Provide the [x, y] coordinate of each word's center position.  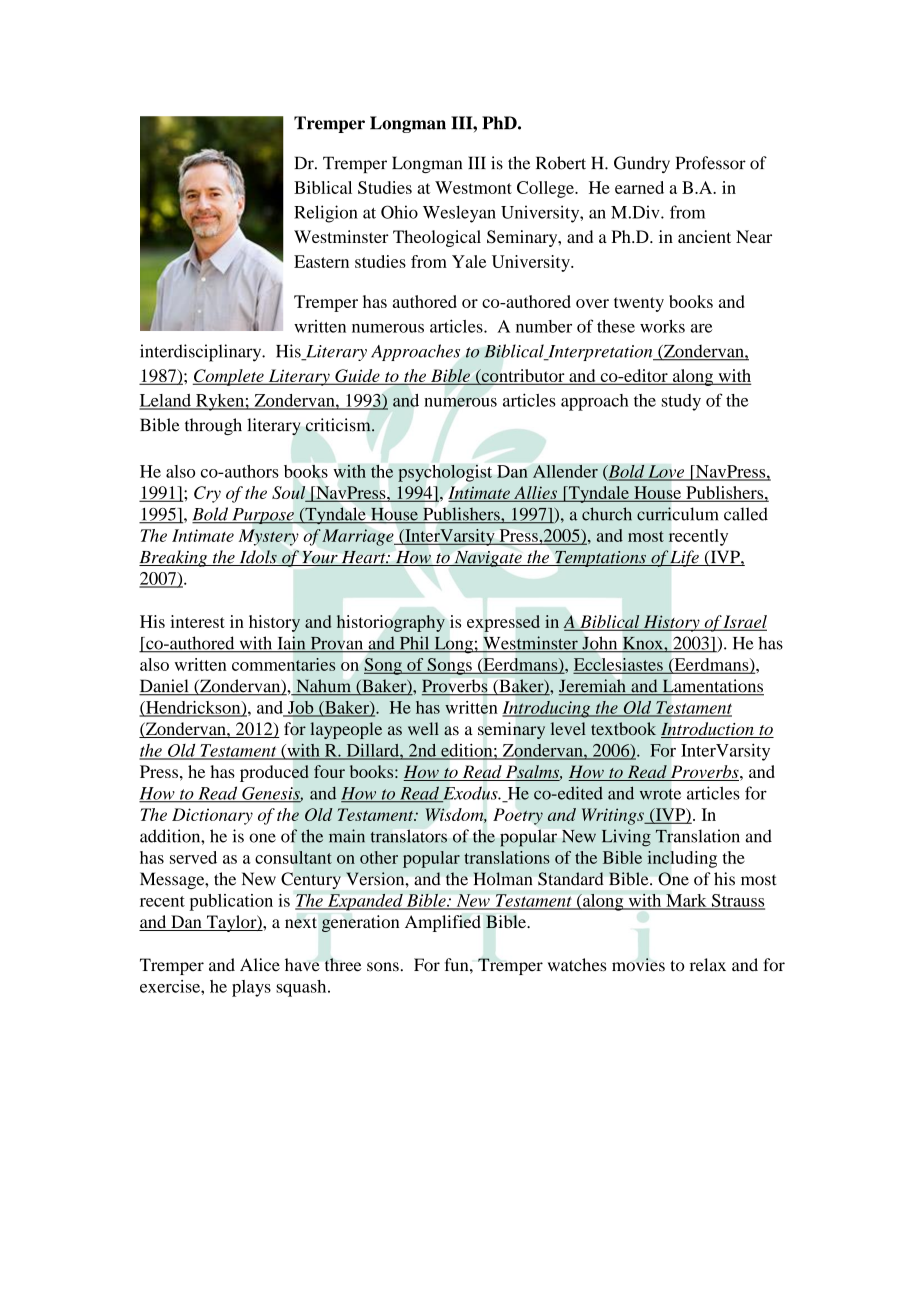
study [681, 402]
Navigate [488, 559]
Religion [326, 214]
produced [274, 773]
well [423, 728]
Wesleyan [459, 214]
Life [685, 558]
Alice [260, 965]
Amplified [443, 923]
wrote [660, 794]
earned [639, 187]
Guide [357, 377]
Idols [258, 558]
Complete [229, 377]
